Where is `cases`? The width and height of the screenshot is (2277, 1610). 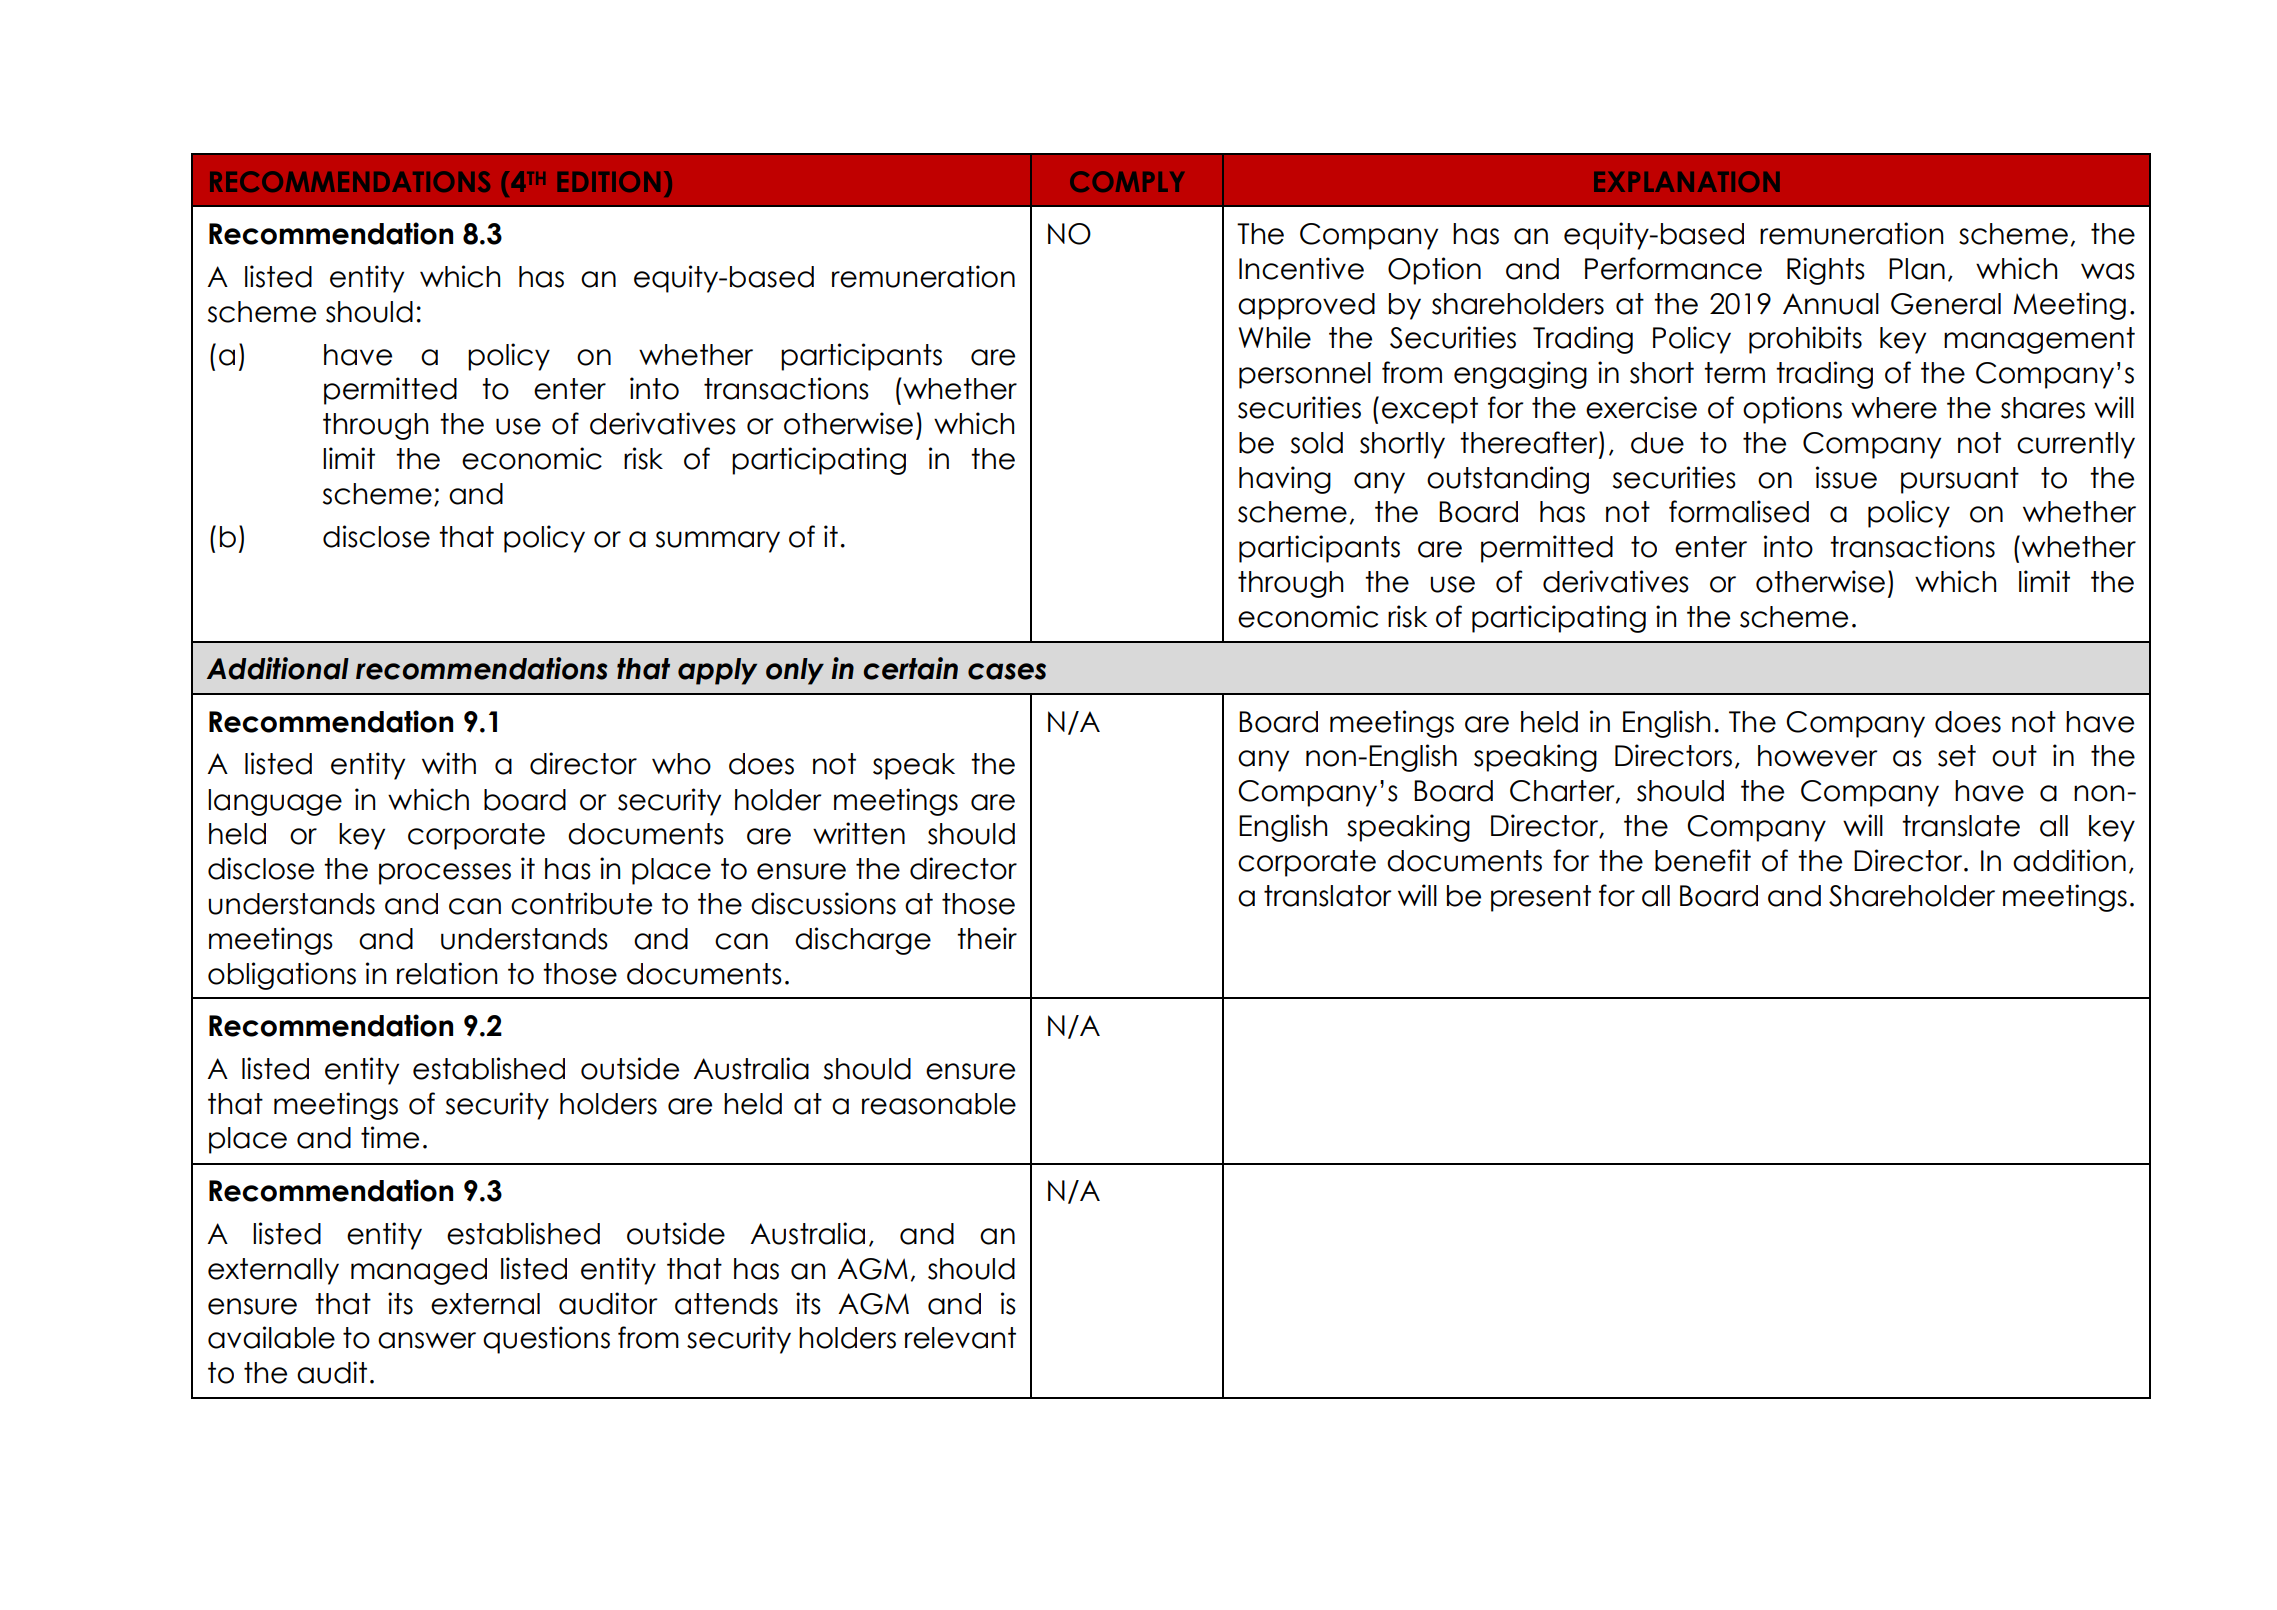 cases is located at coordinates (1007, 671).
